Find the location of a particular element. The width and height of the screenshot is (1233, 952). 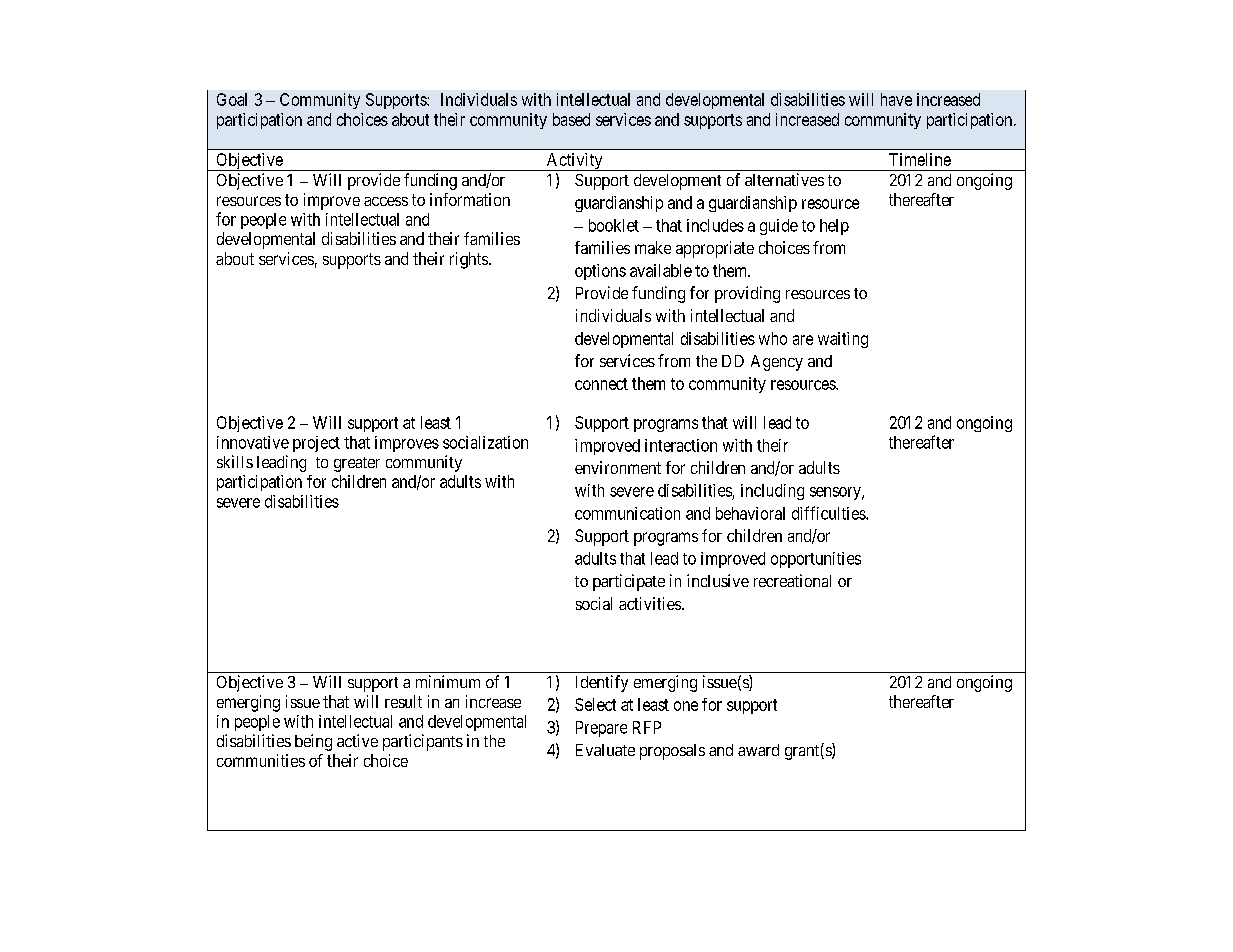

based is located at coordinates (571, 119).
